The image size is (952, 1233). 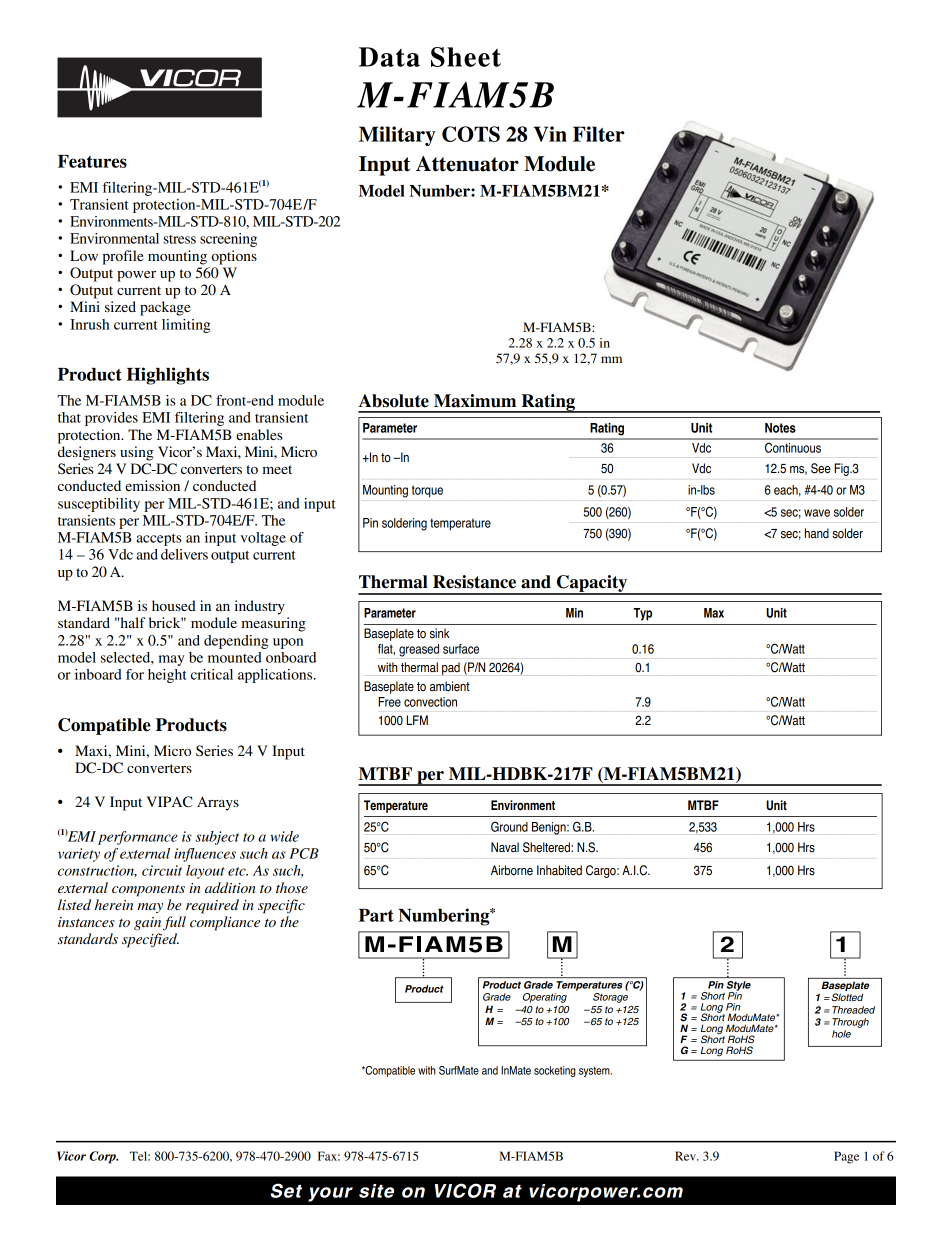 What do you see at coordinates (150, 940) in the document?
I see `specified` at bounding box center [150, 940].
